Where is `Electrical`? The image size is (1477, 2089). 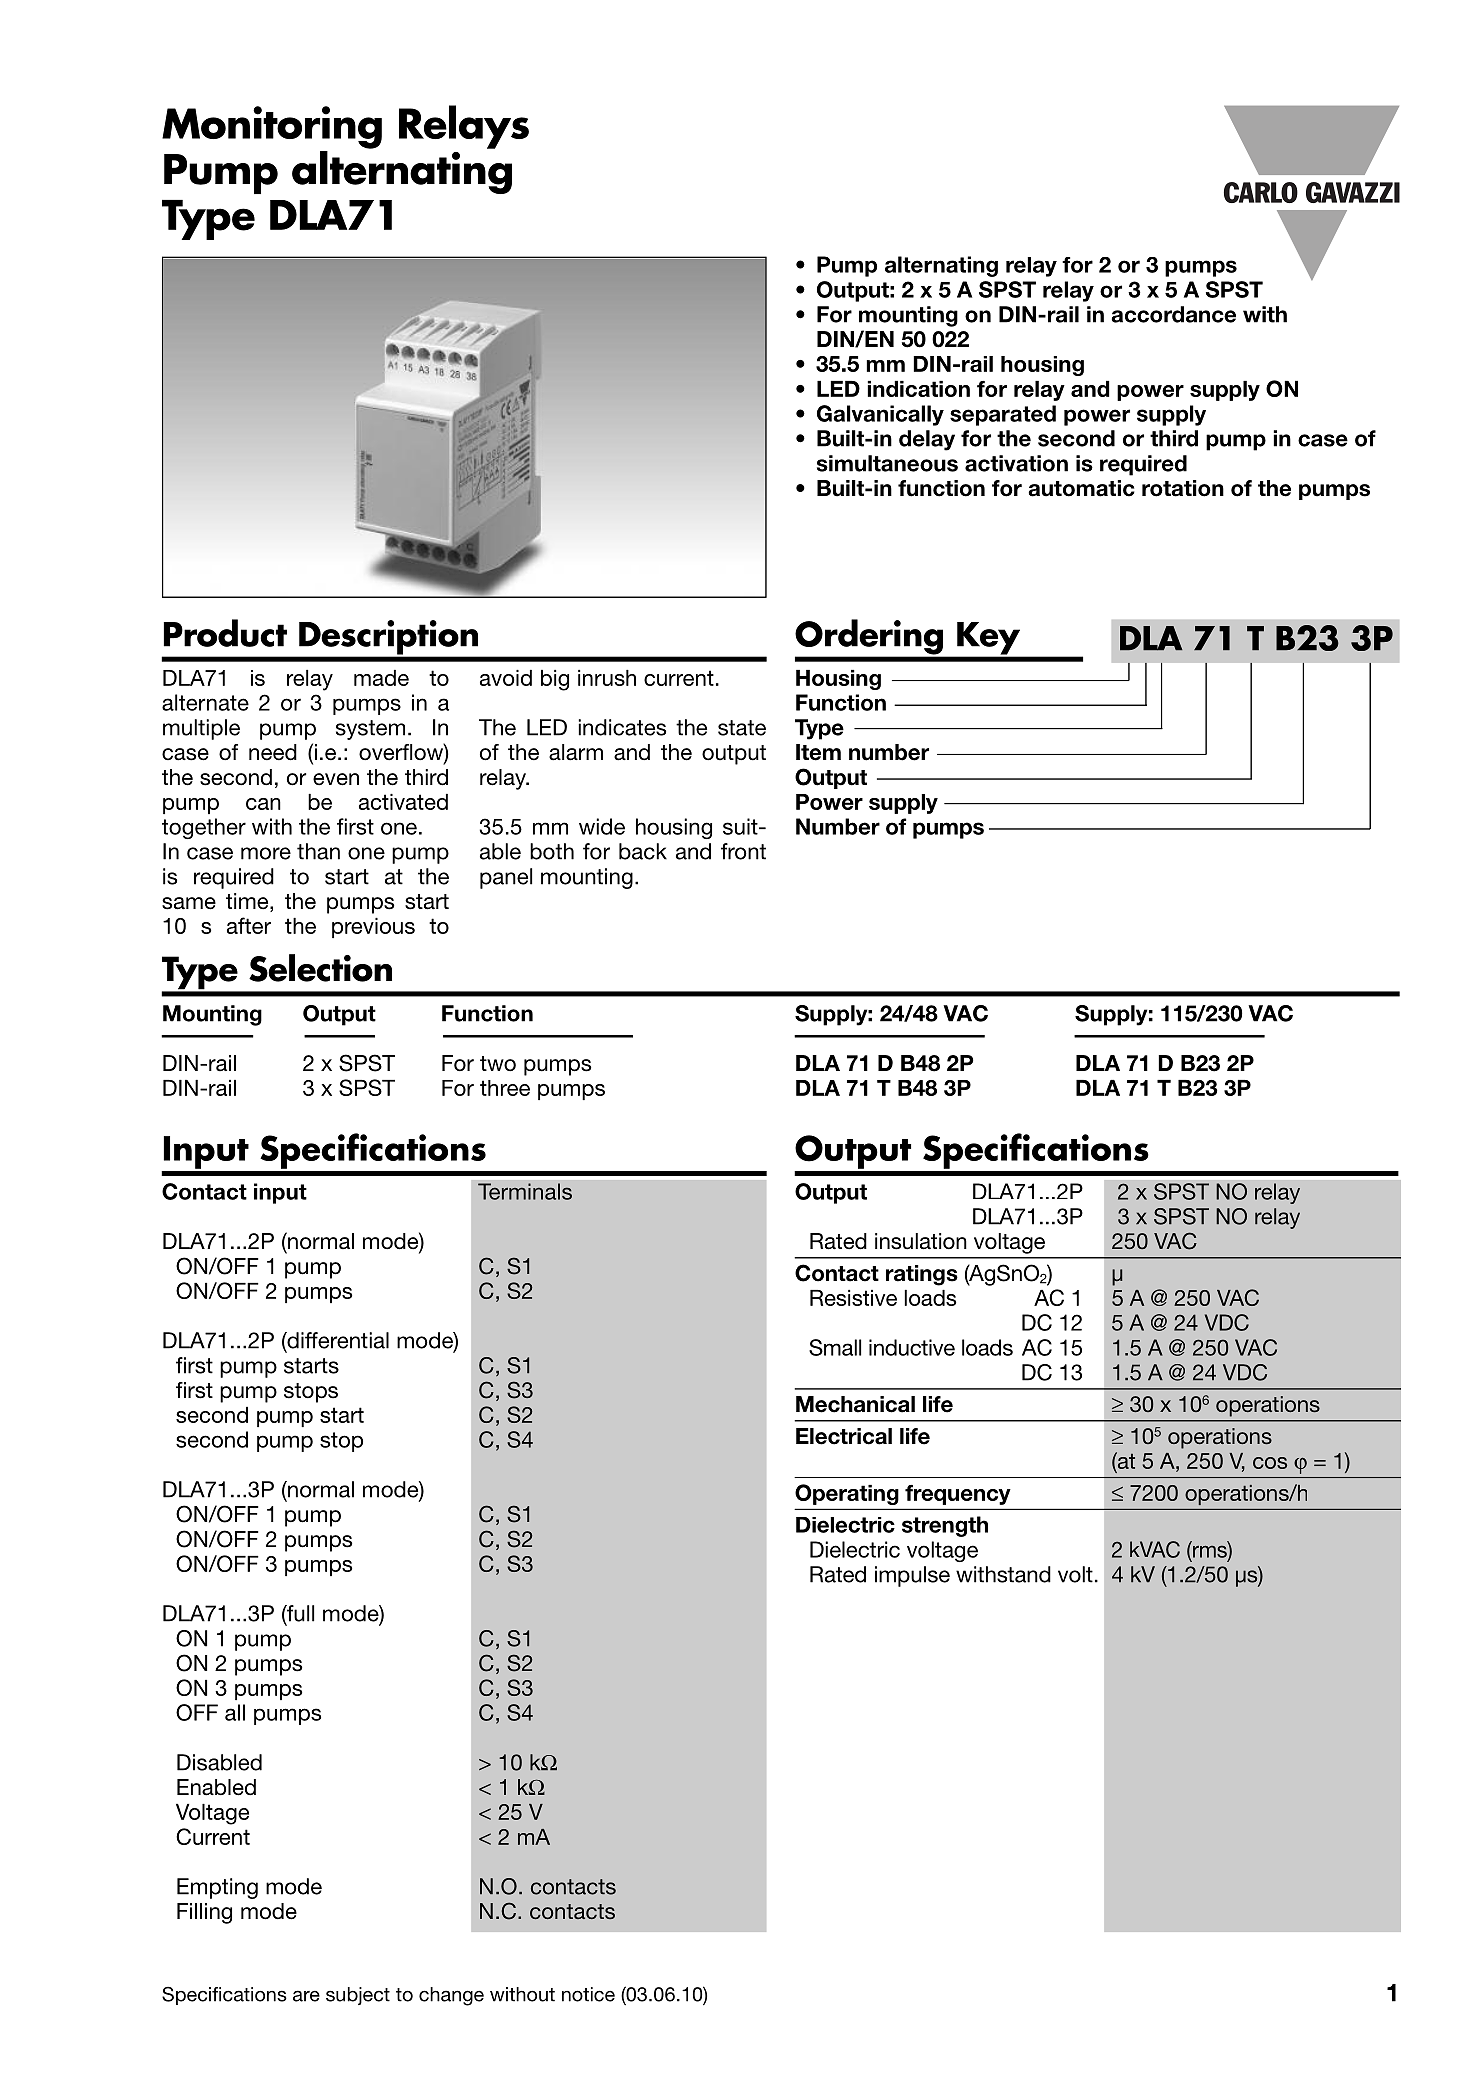
Electrical is located at coordinates (844, 1436).
